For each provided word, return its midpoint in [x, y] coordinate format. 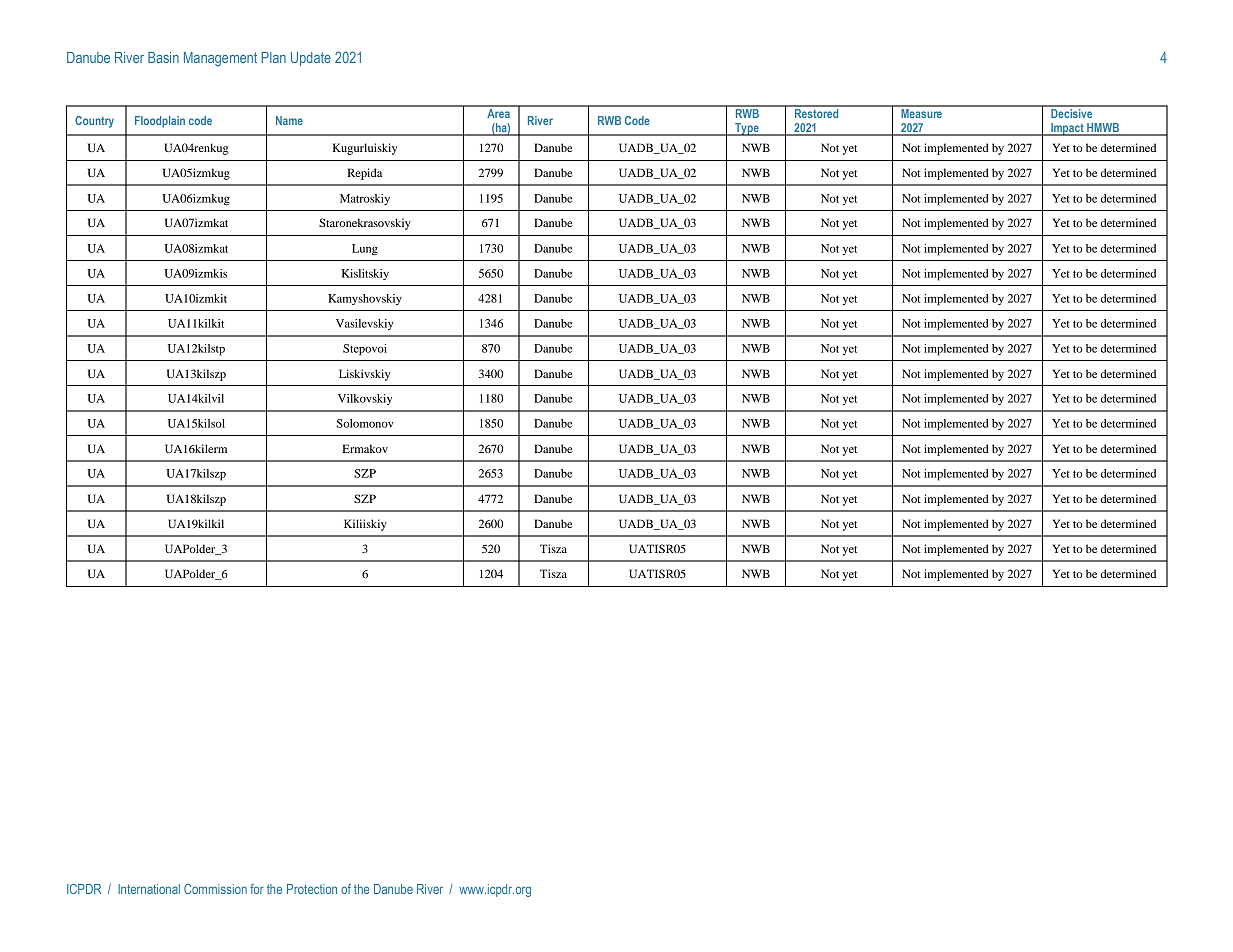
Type [747, 129]
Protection [312, 889]
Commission [215, 889]
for [257, 889]
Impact [1067, 129]
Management [220, 59]
